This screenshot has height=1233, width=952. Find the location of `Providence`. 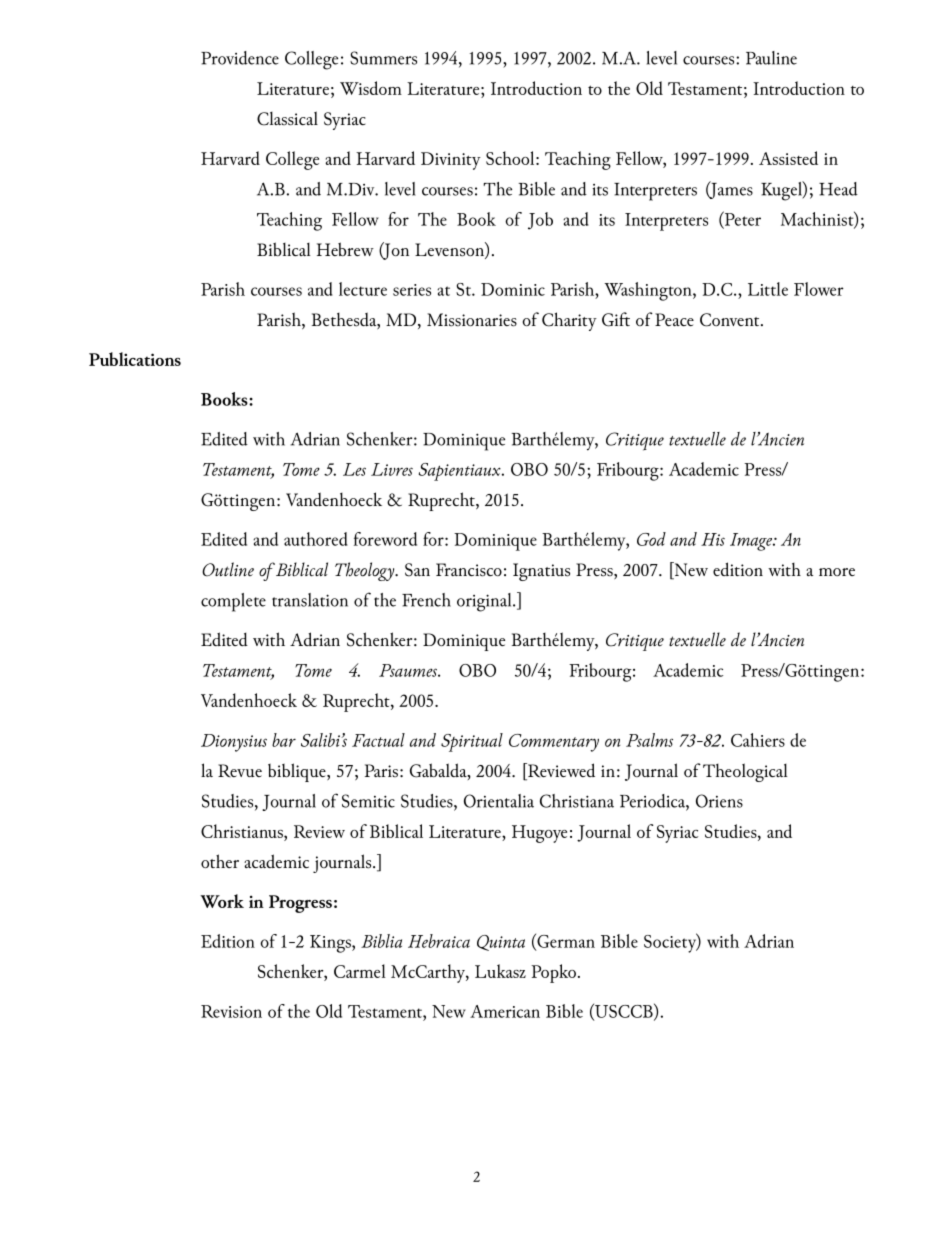

Providence is located at coordinates (240, 58).
